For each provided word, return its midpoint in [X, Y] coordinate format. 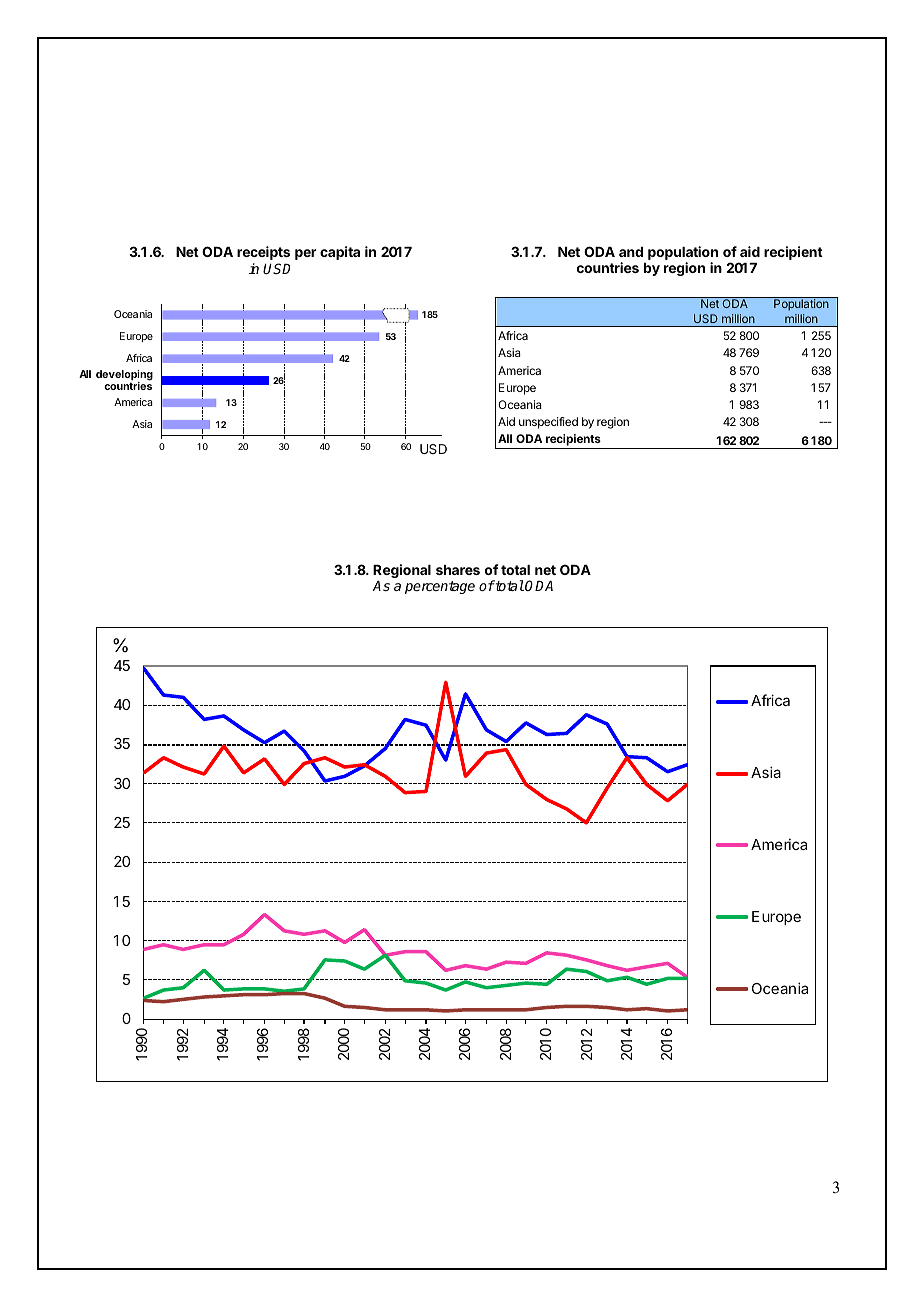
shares [458, 570]
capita [340, 253]
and [631, 252]
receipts [263, 253]
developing [124, 376]
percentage [440, 587]
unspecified [548, 423]
